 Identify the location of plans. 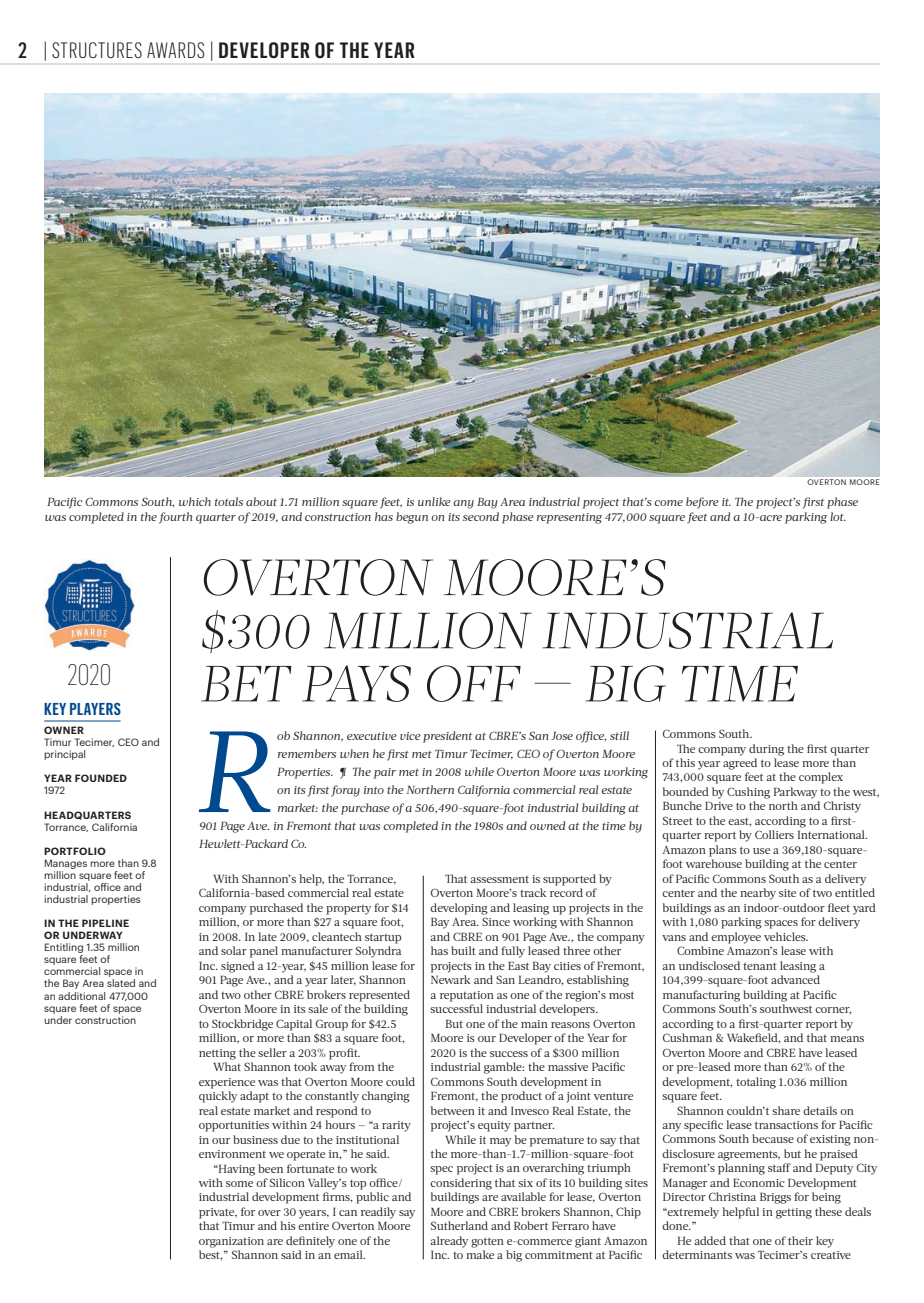
(723, 851).
